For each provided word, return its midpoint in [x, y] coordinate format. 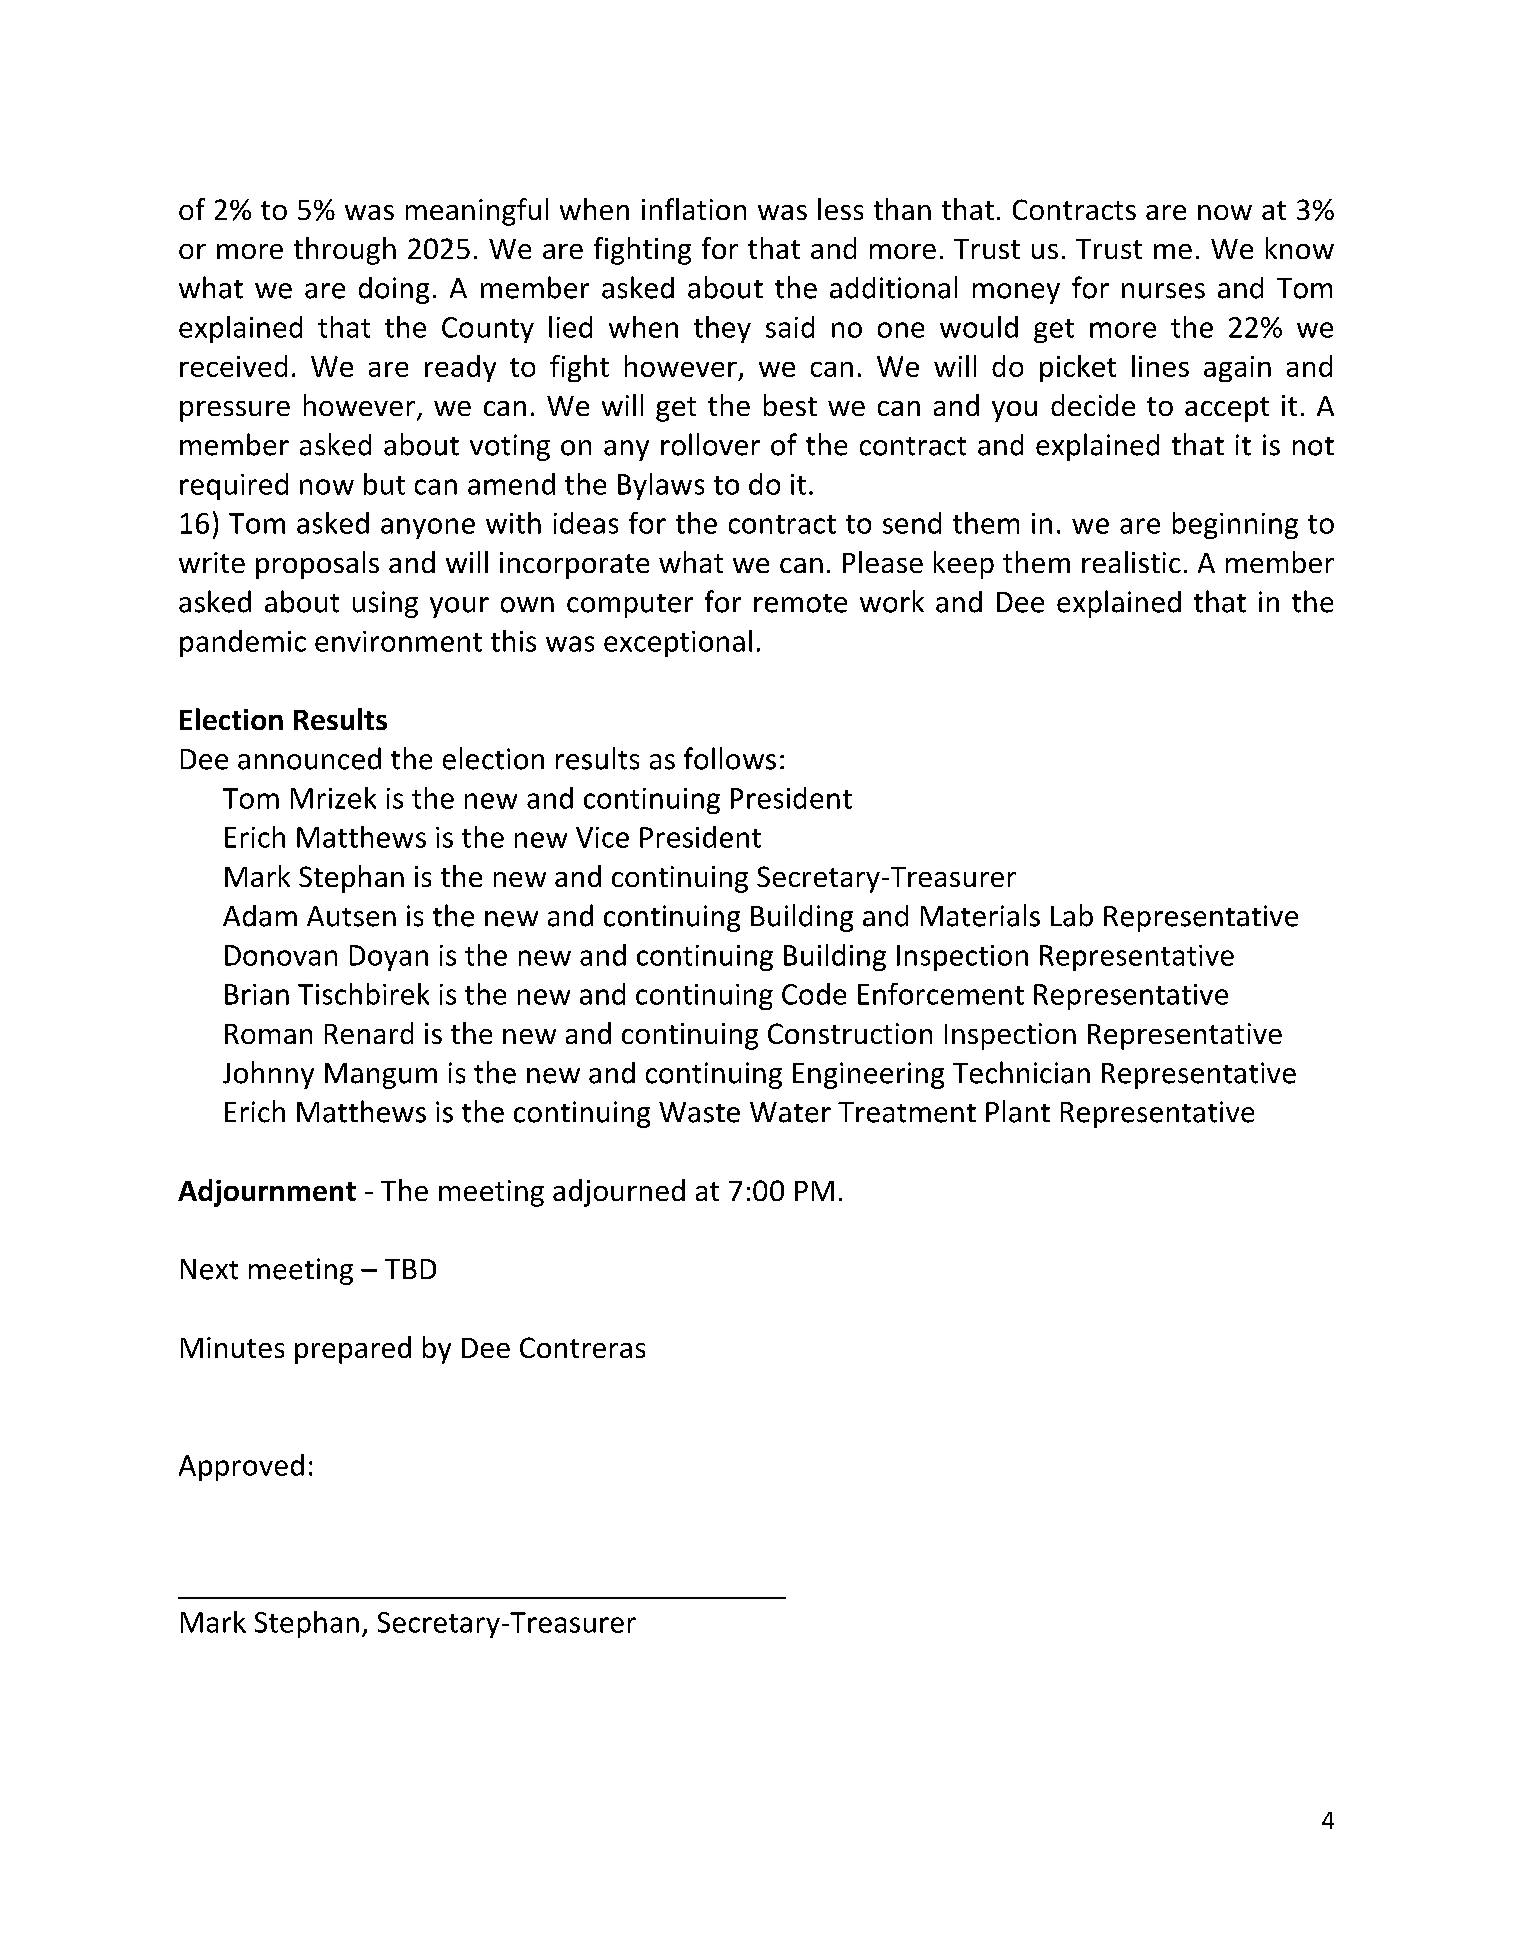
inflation [694, 209]
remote [800, 603]
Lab [1072, 915]
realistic [1131, 562]
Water [790, 1112]
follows [730, 758]
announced [309, 758]
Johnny [268, 1075]
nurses [1163, 291]
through [345, 251]
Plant [1018, 1111]
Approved [241, 1467]
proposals [317, 565]
